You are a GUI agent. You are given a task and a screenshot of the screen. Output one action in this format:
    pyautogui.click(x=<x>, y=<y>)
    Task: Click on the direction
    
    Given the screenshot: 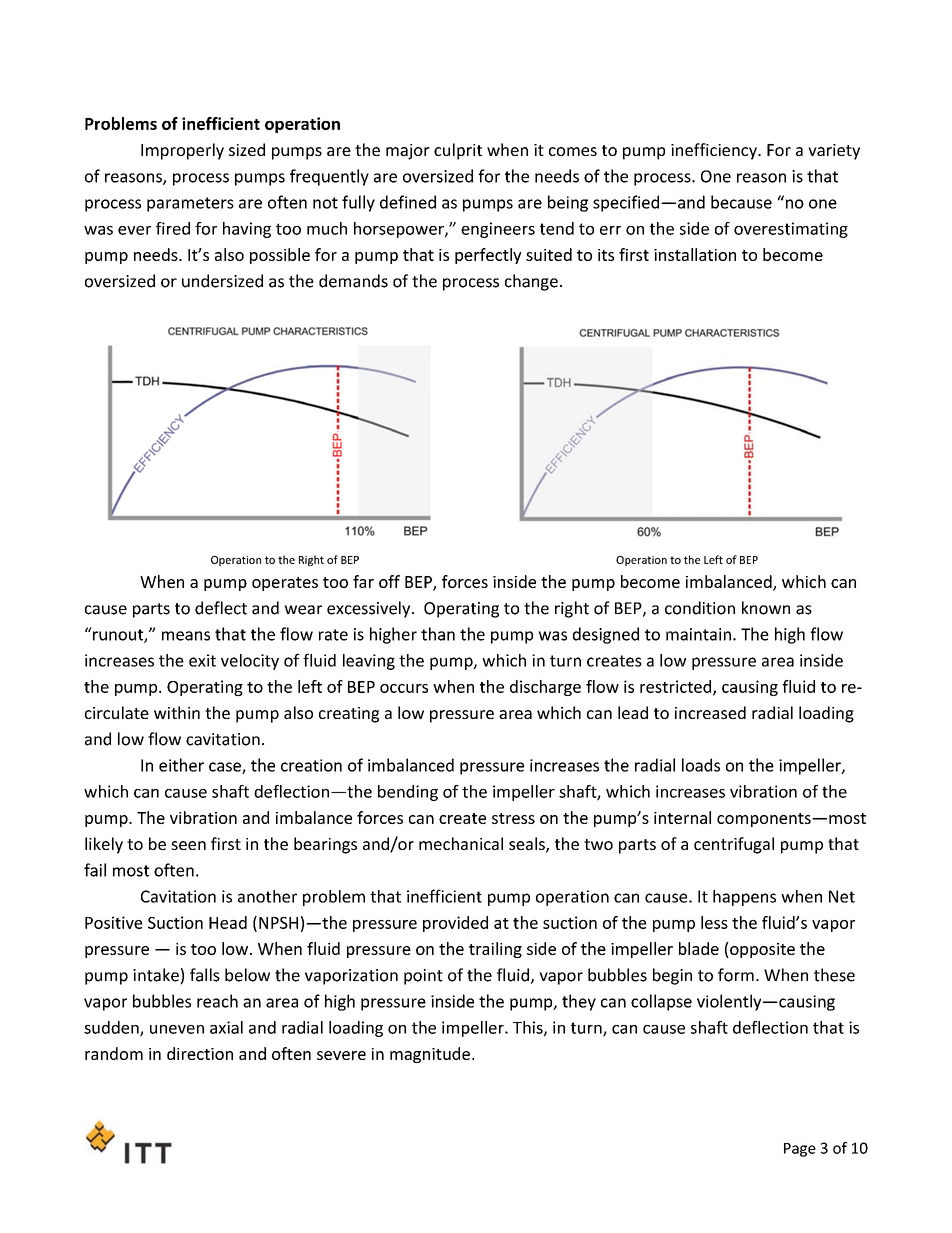 What is the action you would take?
    pyautogui.click(x=200, y=1053)
